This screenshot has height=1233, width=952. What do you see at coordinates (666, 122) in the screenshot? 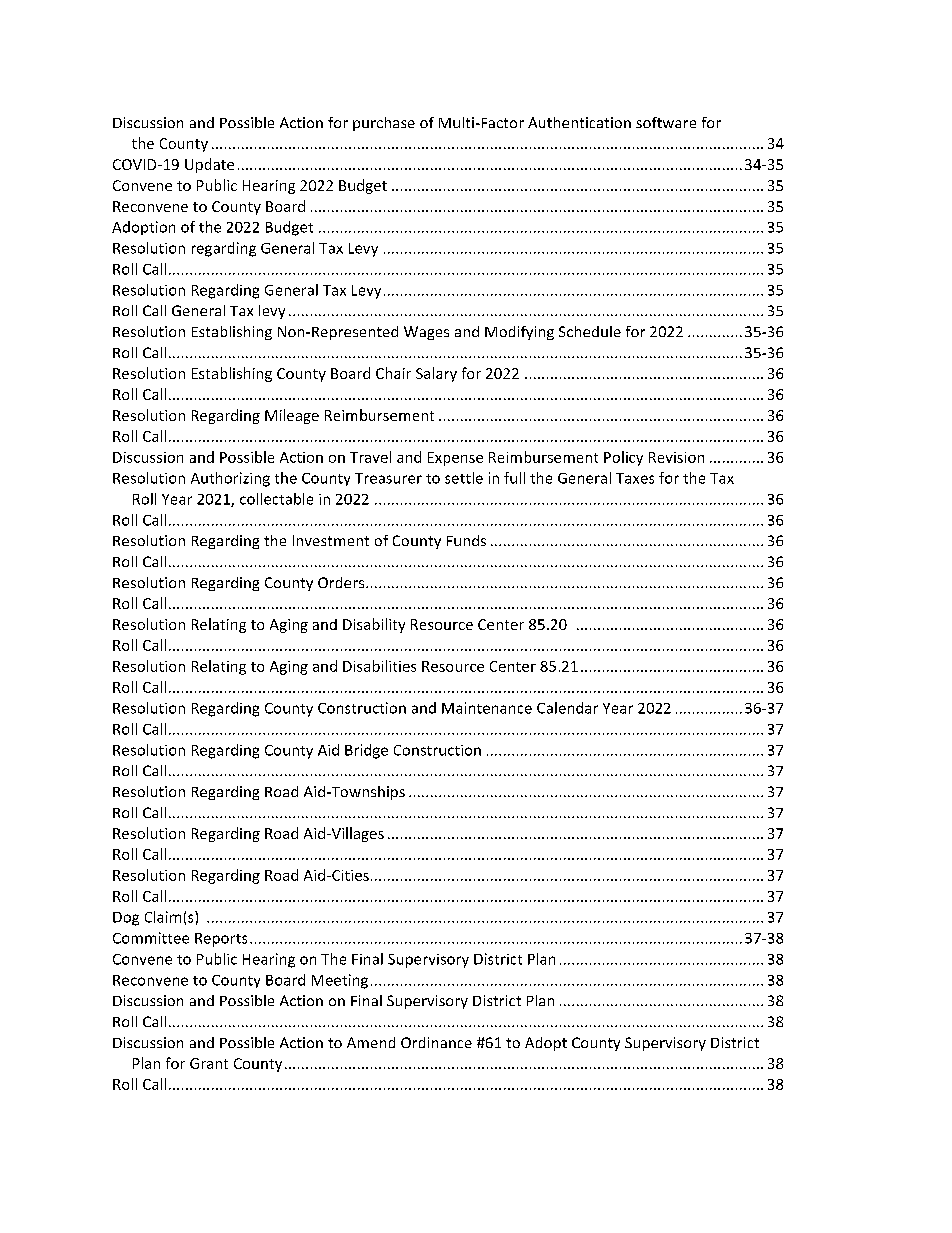
I see `software` at bounding box center [666, 122].
